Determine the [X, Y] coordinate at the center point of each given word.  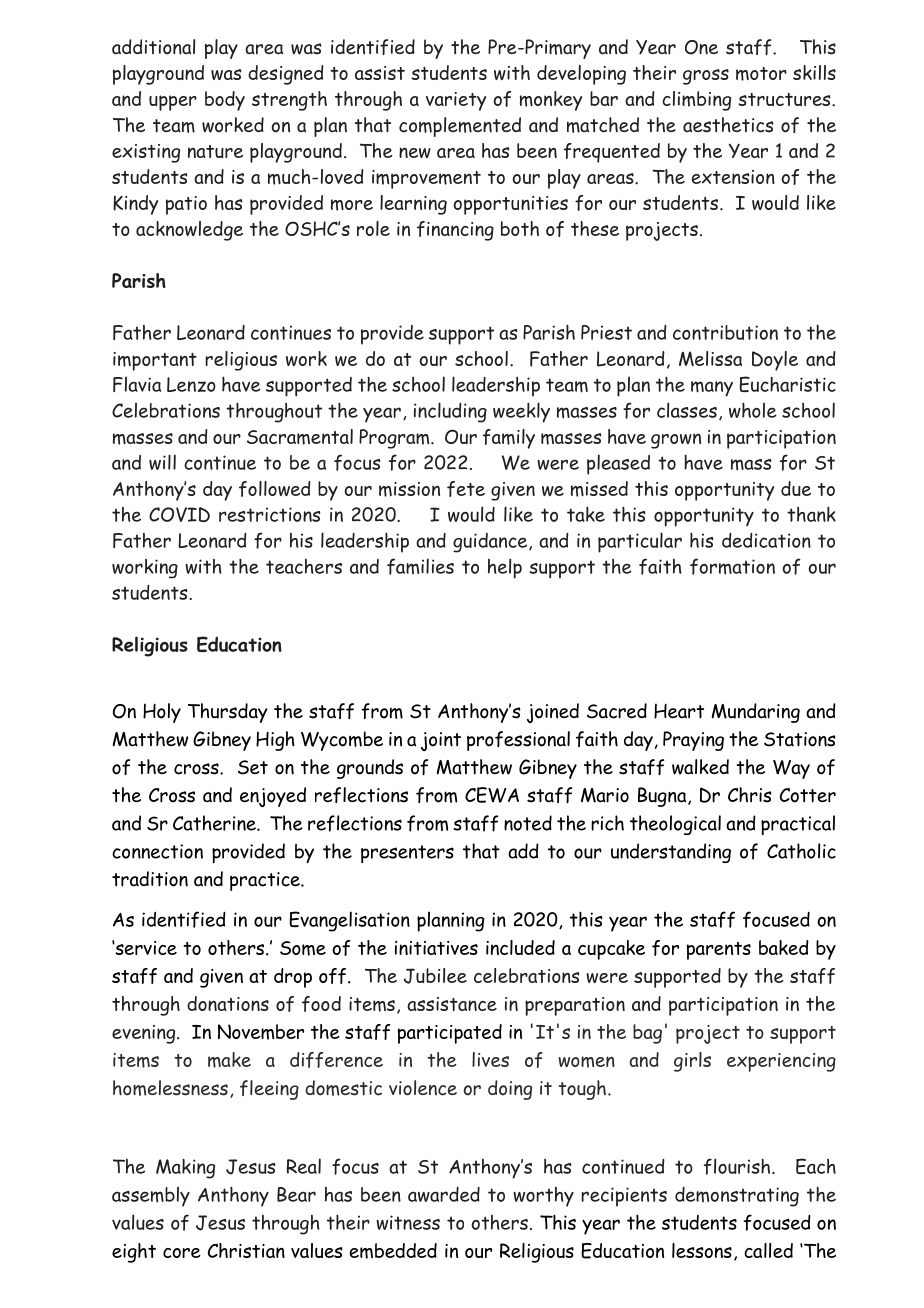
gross [706, 77]
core [182, 1253]
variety [456, 101]
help [505, 568]
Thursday [228, 713]
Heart [679, 711]
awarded [444, 1194]
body [225, 101]
